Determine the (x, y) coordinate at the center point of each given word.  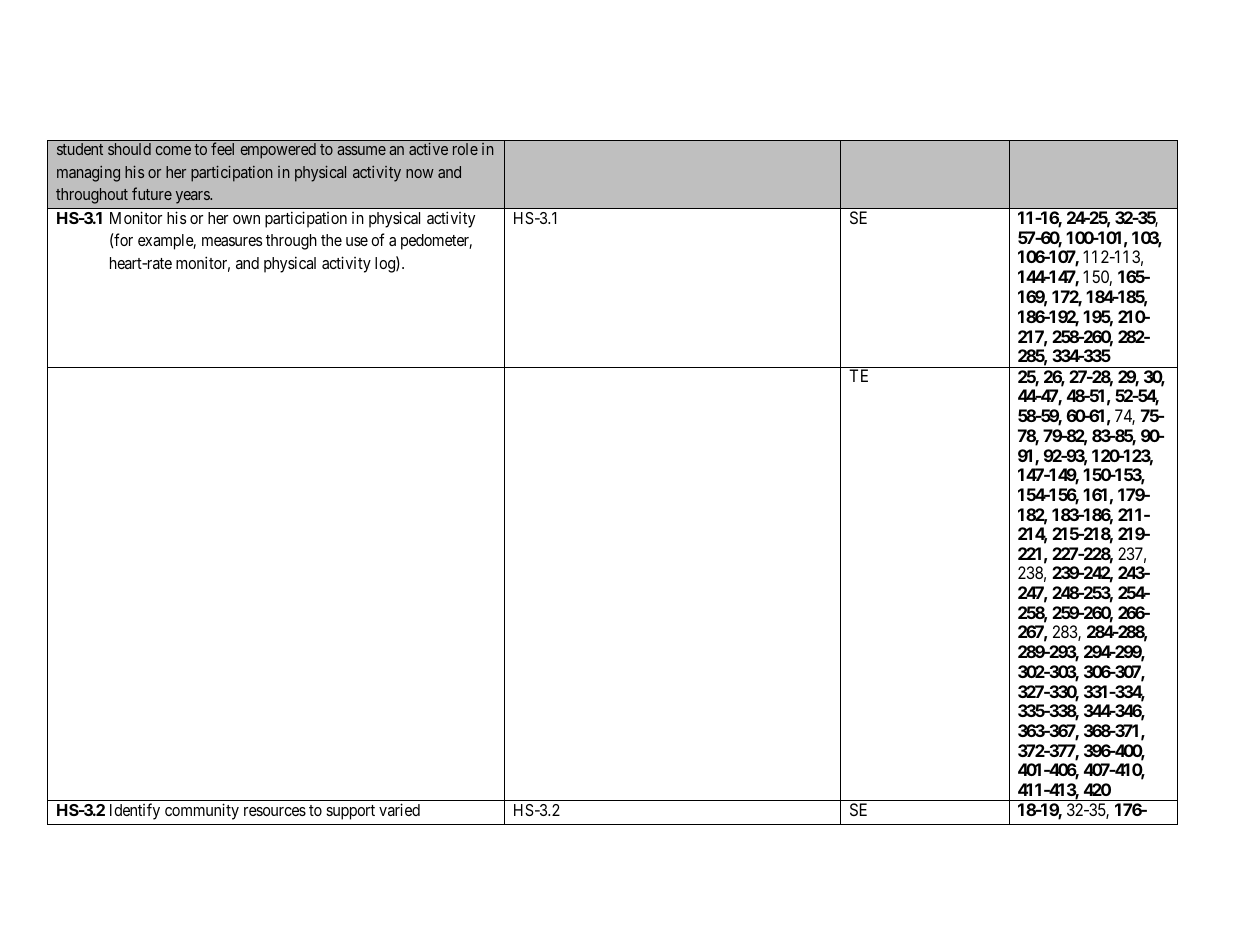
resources (275, 811)
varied (399, 809)
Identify (135, 811)
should (129, 149)
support (350, 812)
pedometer (436, 242)
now (420, 173)
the (331, 240)
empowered (278, 151)
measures (232, 241)
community (202, 811)
